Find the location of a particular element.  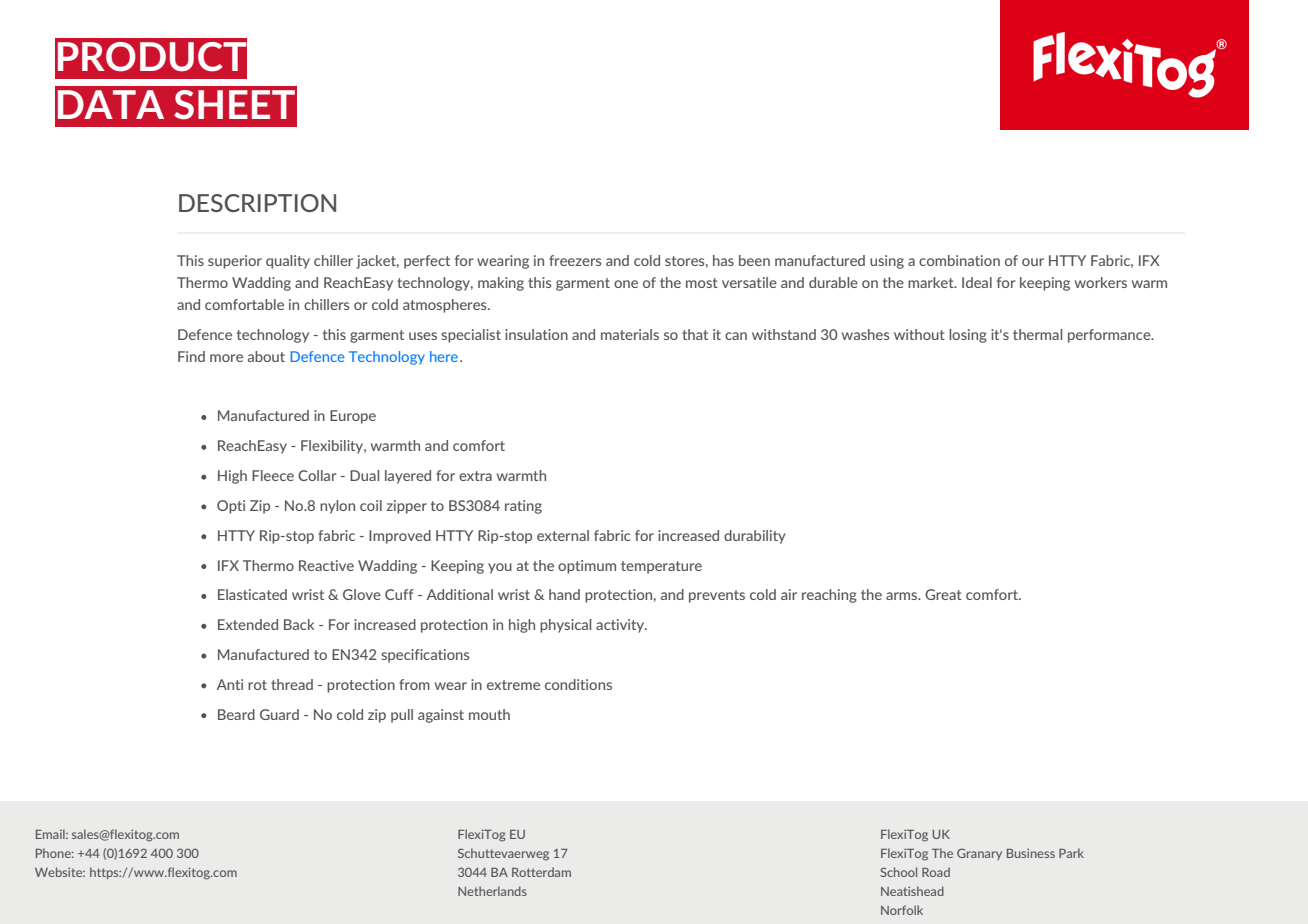

materials is located at coordinates (630, 334).
